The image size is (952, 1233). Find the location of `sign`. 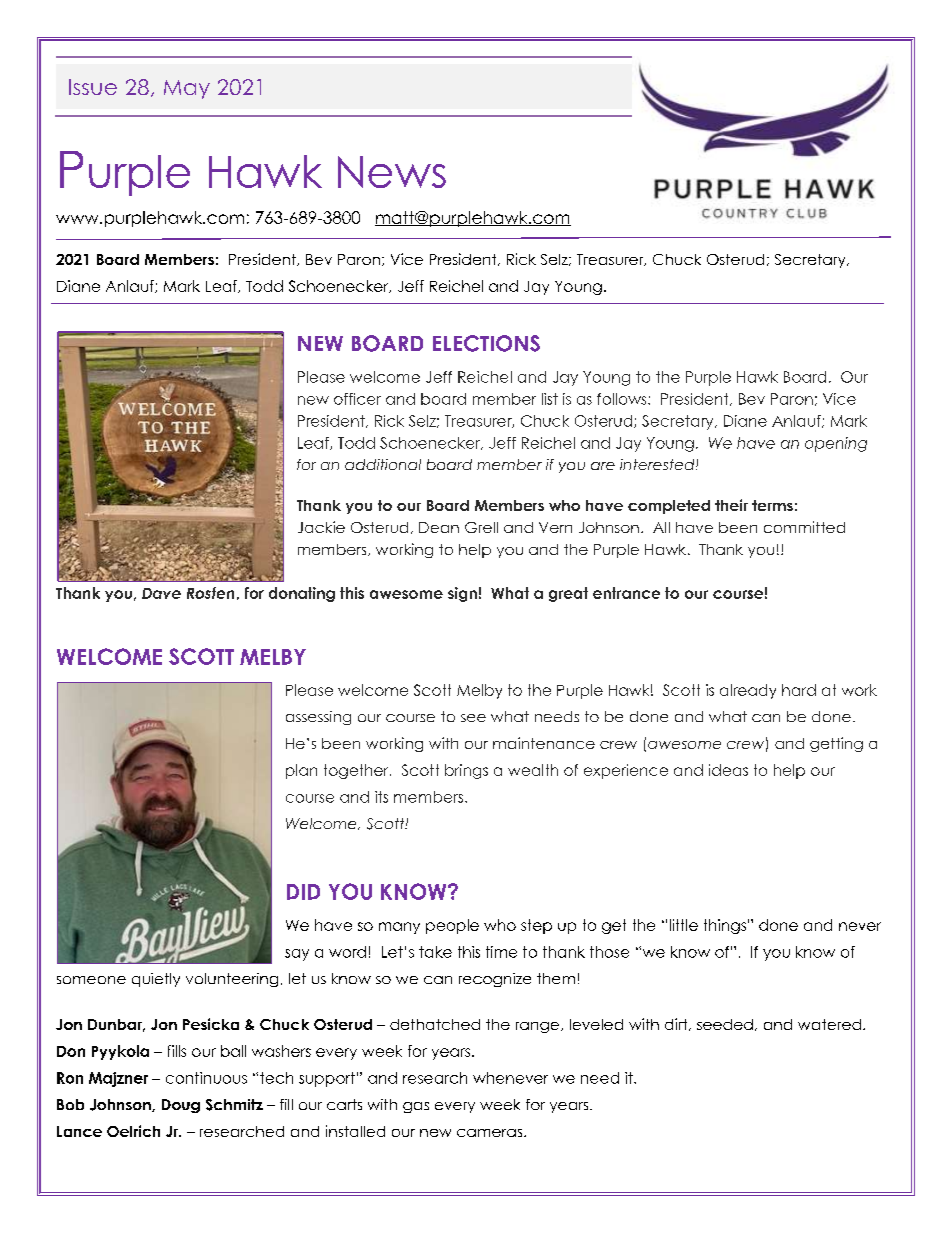

sign is located at coordinates (462, 594).
